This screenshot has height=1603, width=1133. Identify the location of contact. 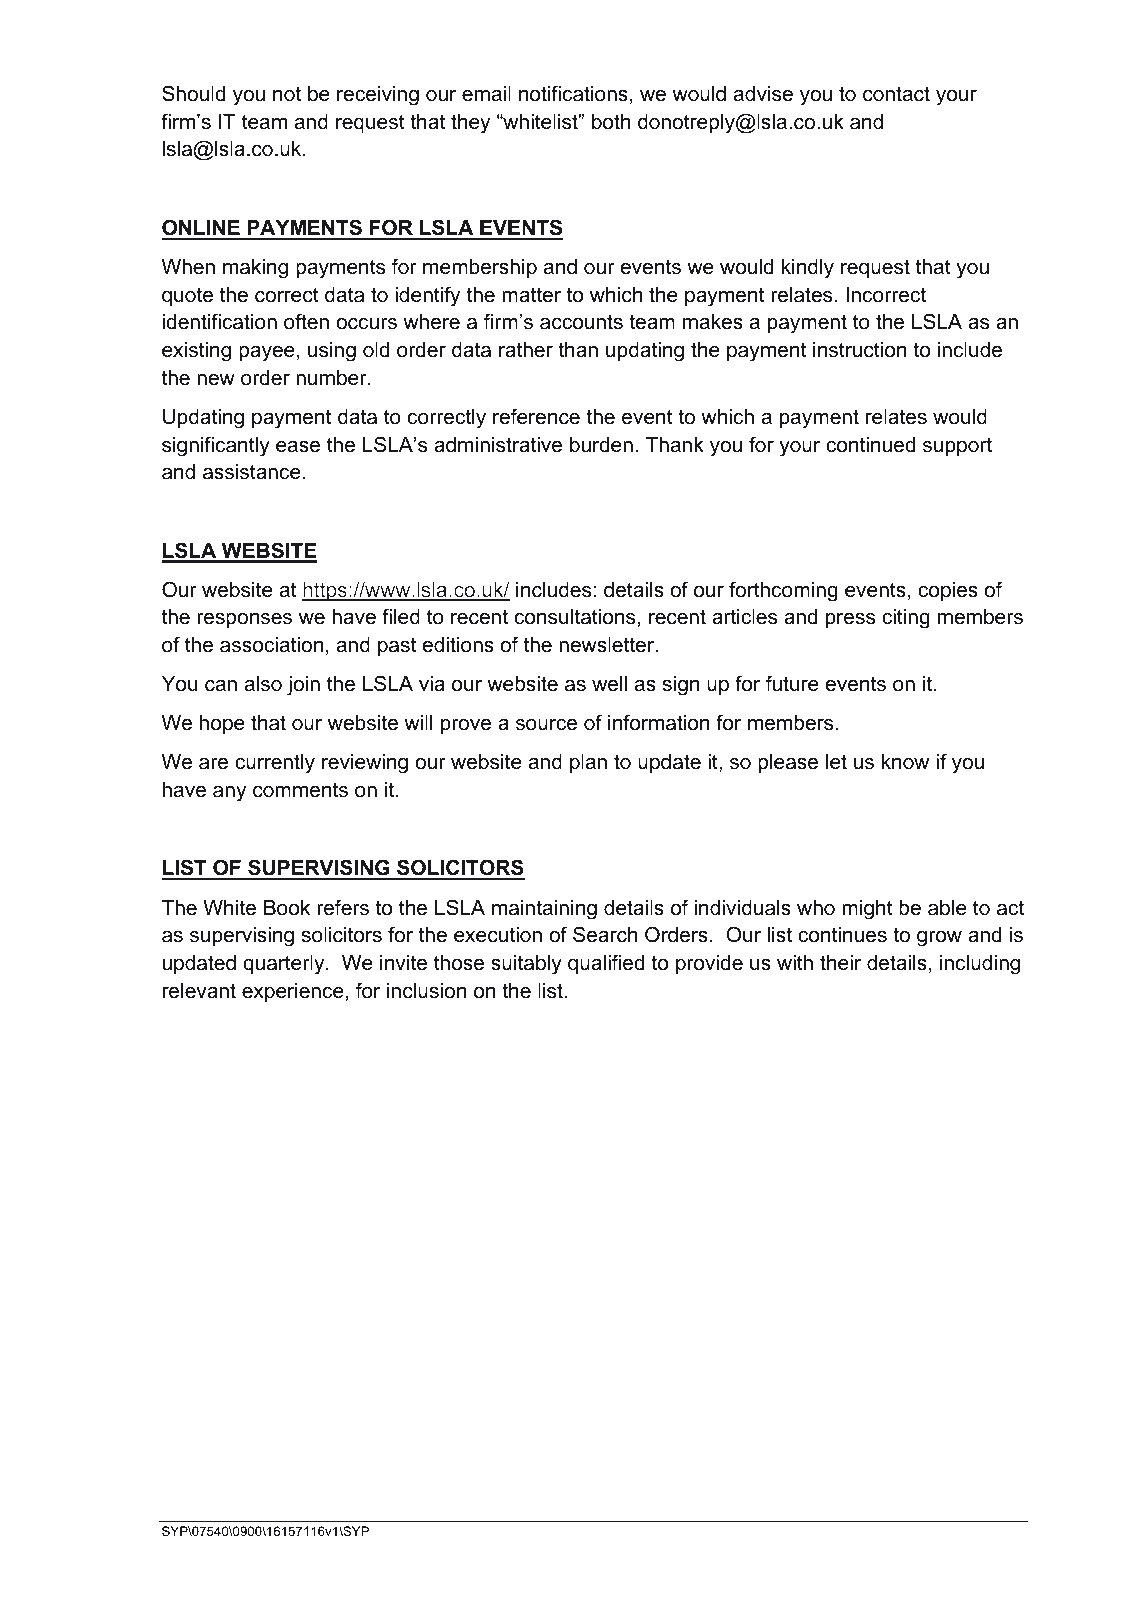
(896, 94).
